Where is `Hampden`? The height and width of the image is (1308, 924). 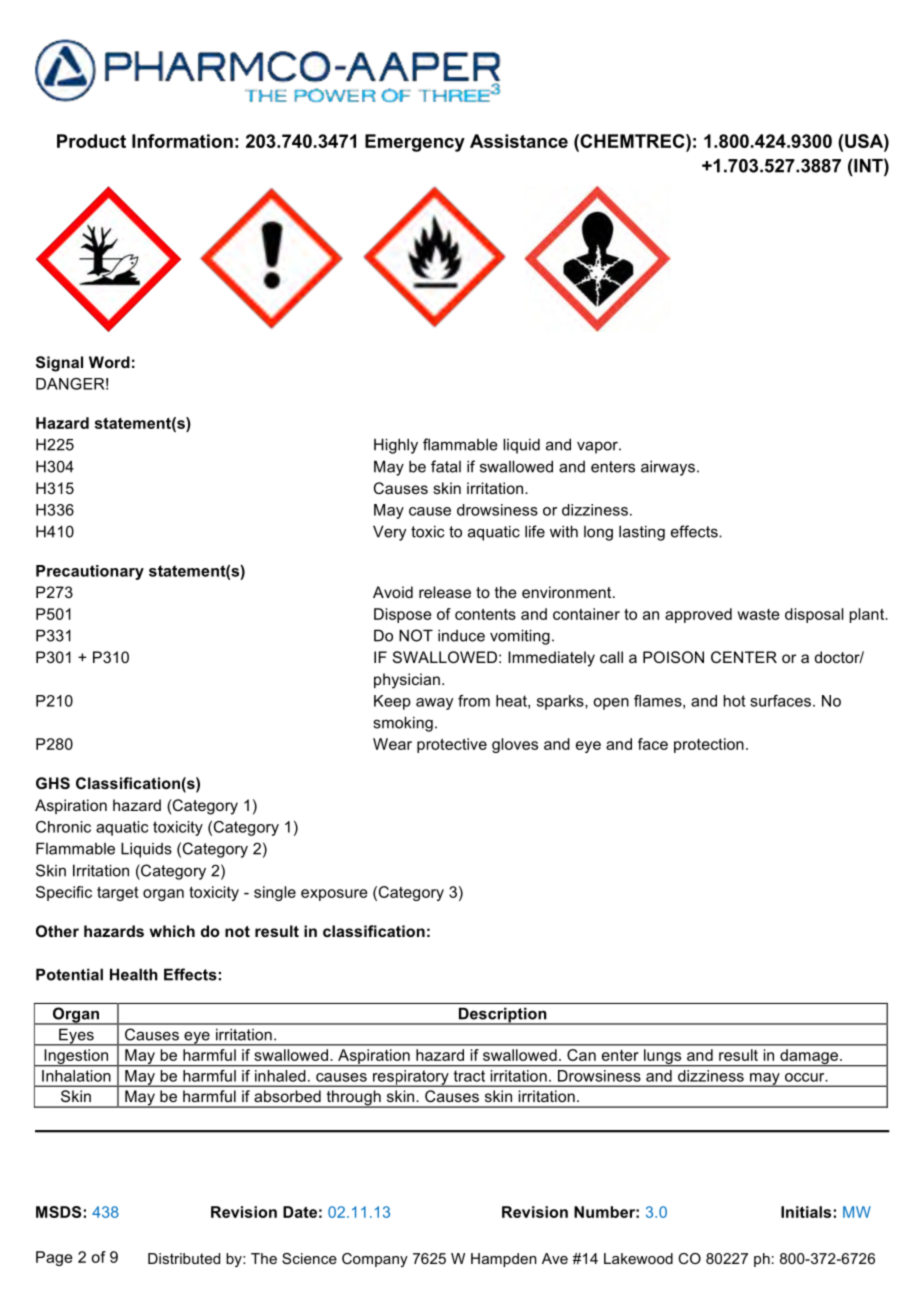 Hampden is located at coordinates (504, 1260).
